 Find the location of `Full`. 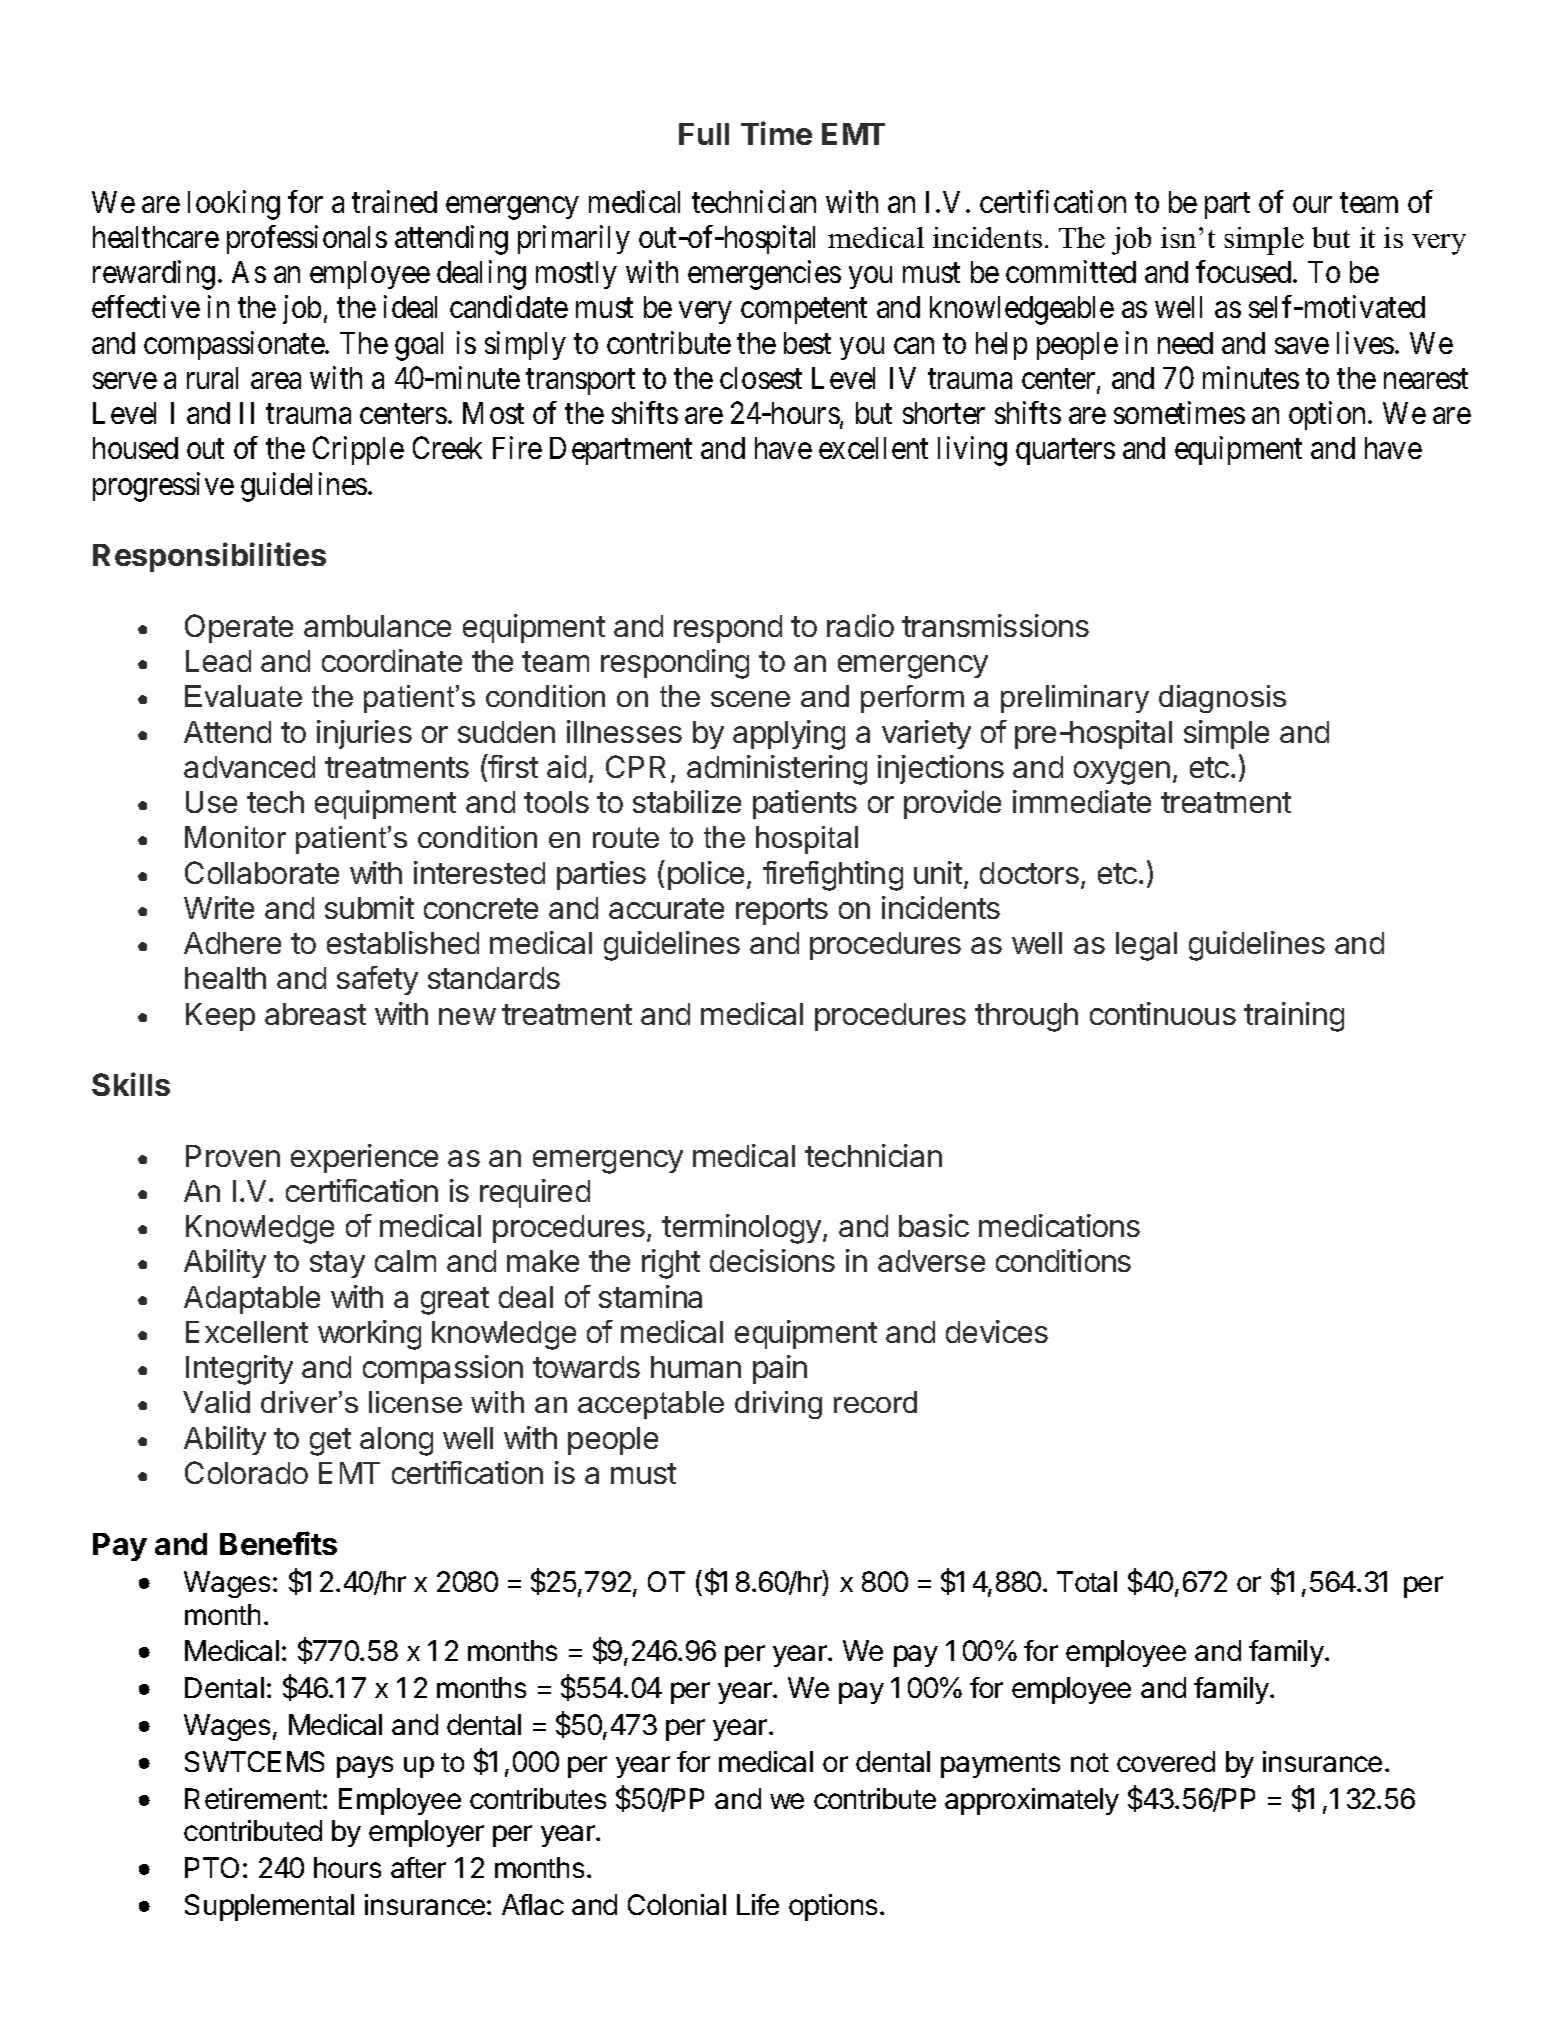

Full is located at coordinates (704, 134).
